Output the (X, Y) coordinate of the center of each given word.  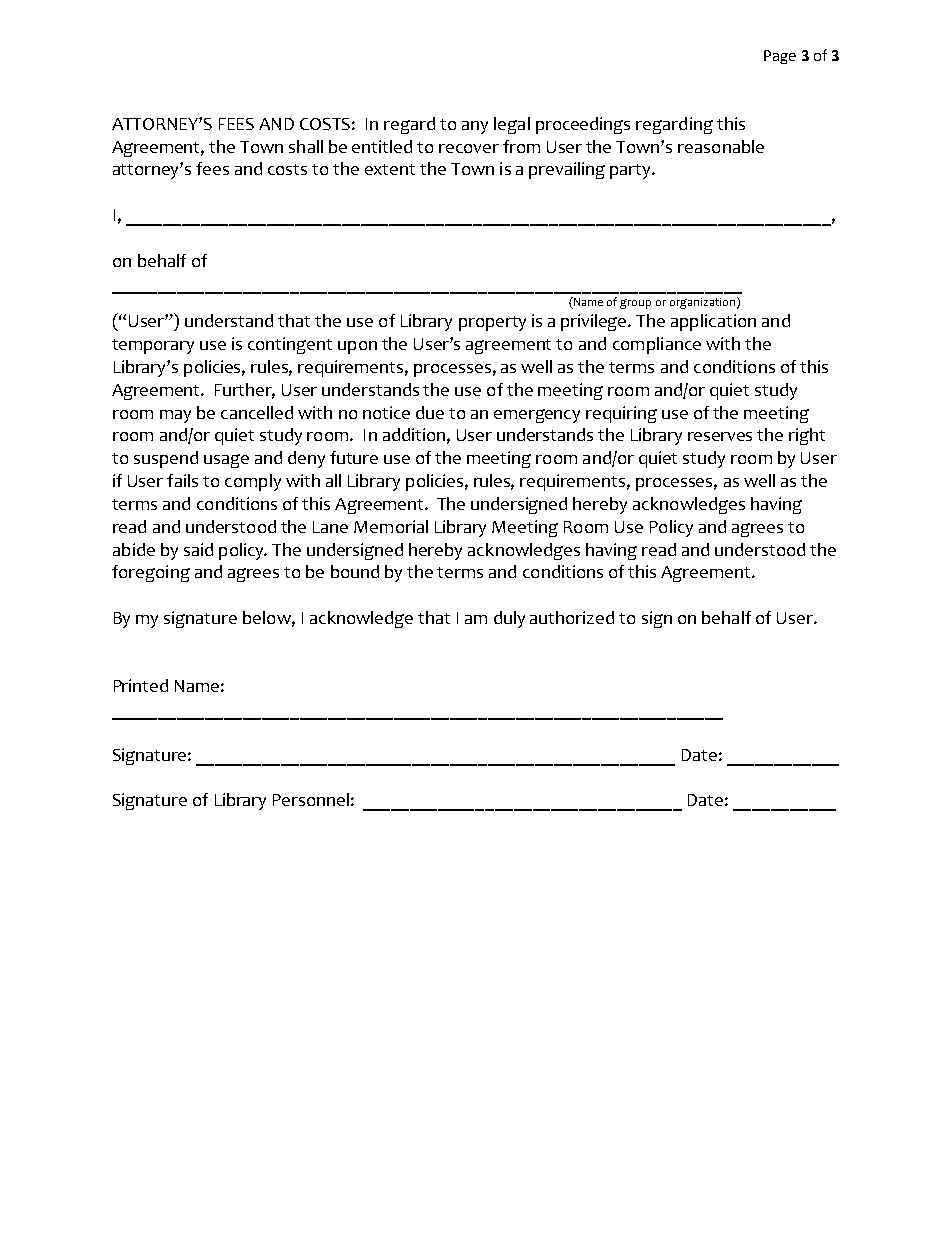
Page (780, 57)
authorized (572, 617)
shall (306, 146)
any (475, 127)
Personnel (311, 799)
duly (509, 619)
